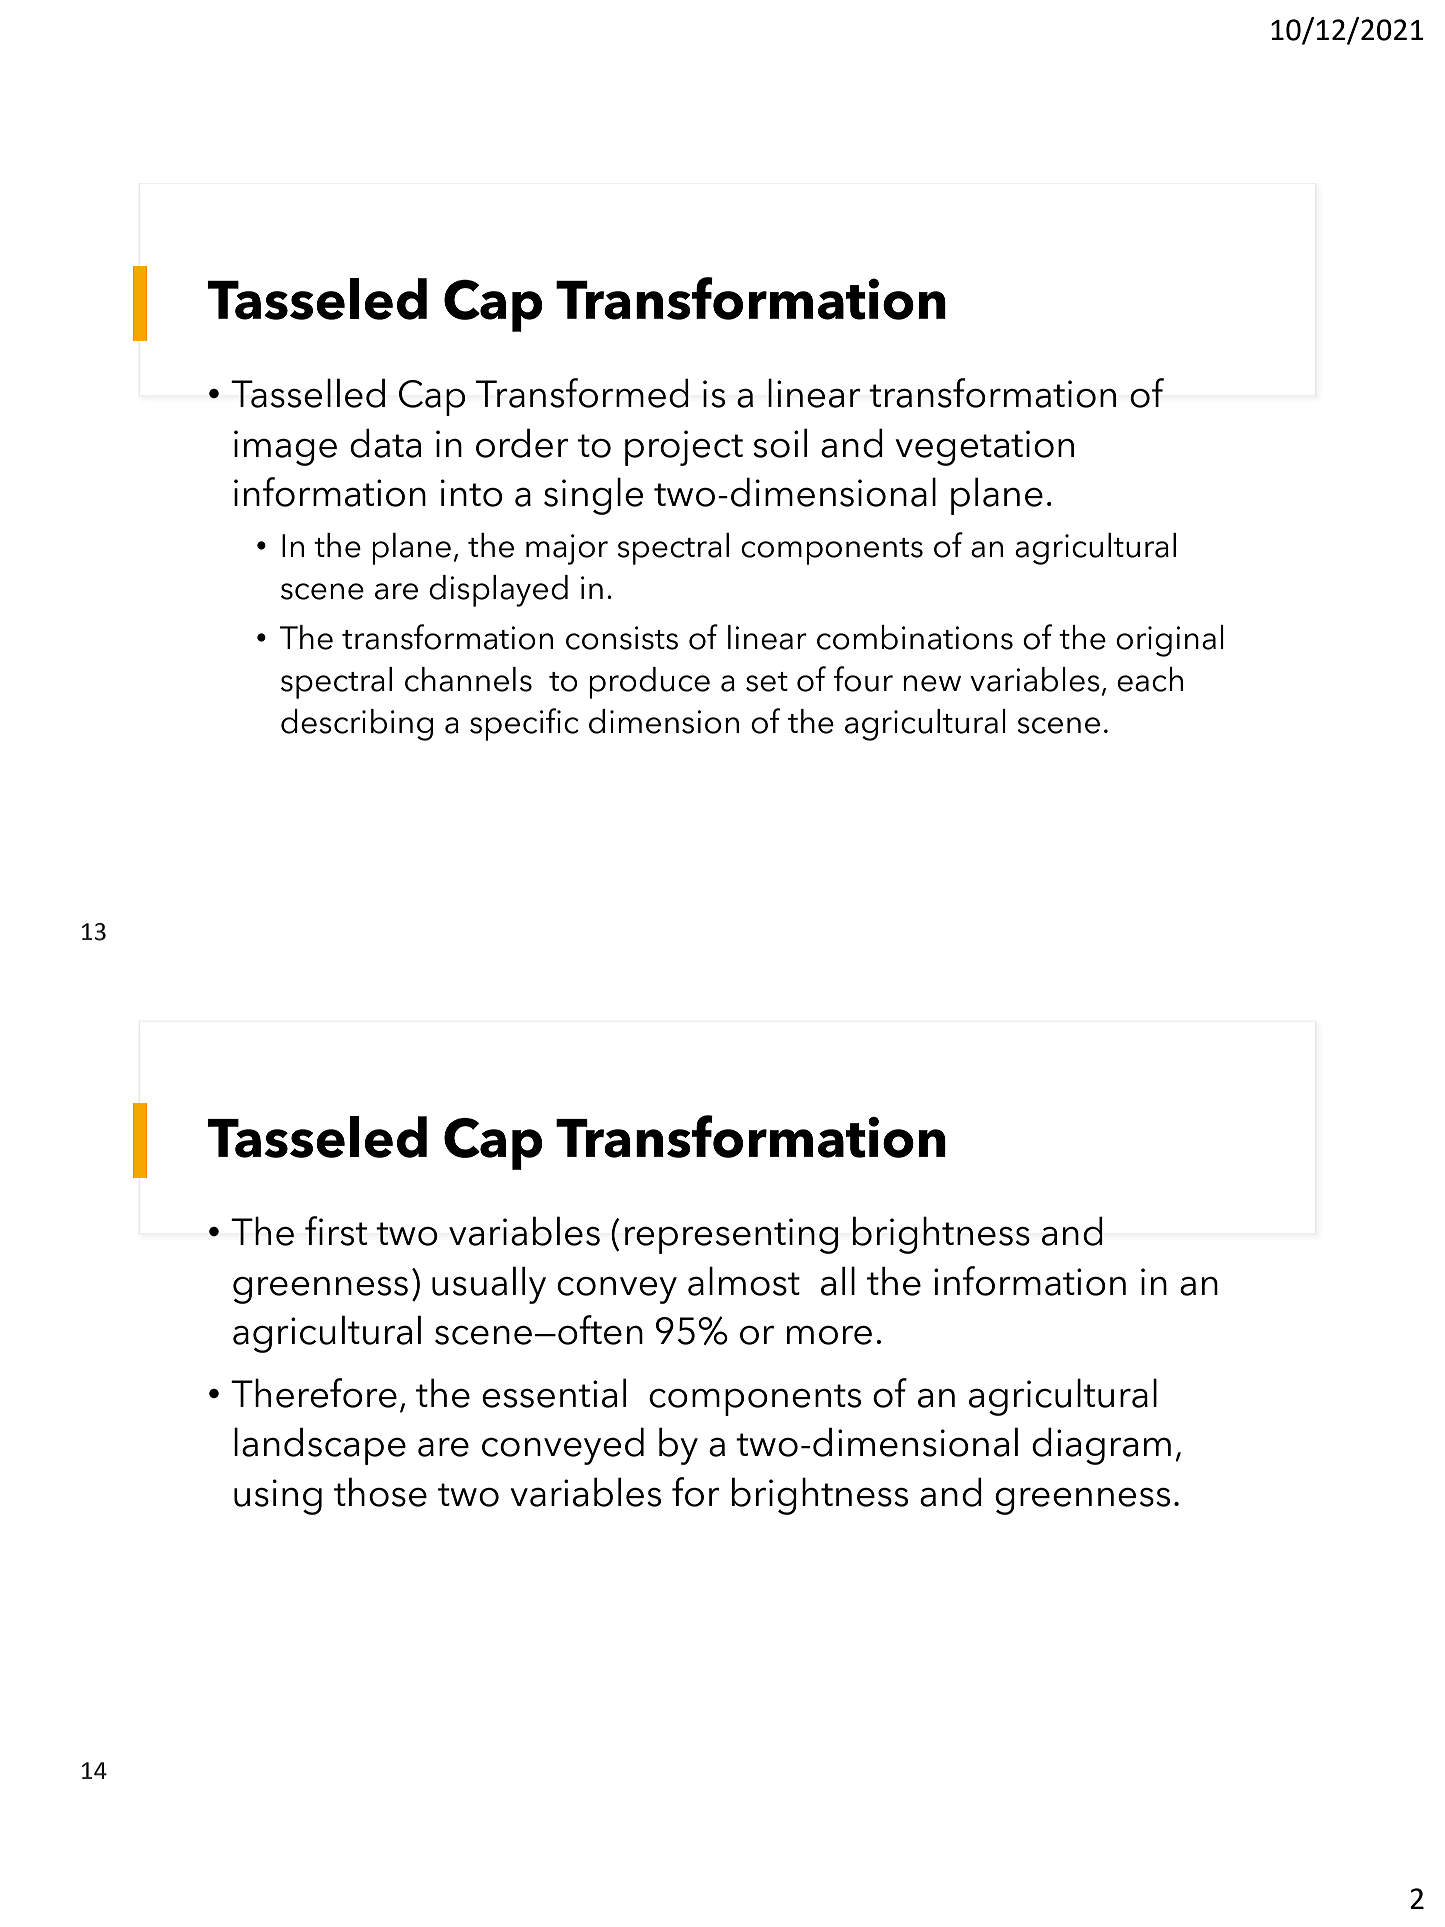  I want to click on describing, so click(357, 725).
